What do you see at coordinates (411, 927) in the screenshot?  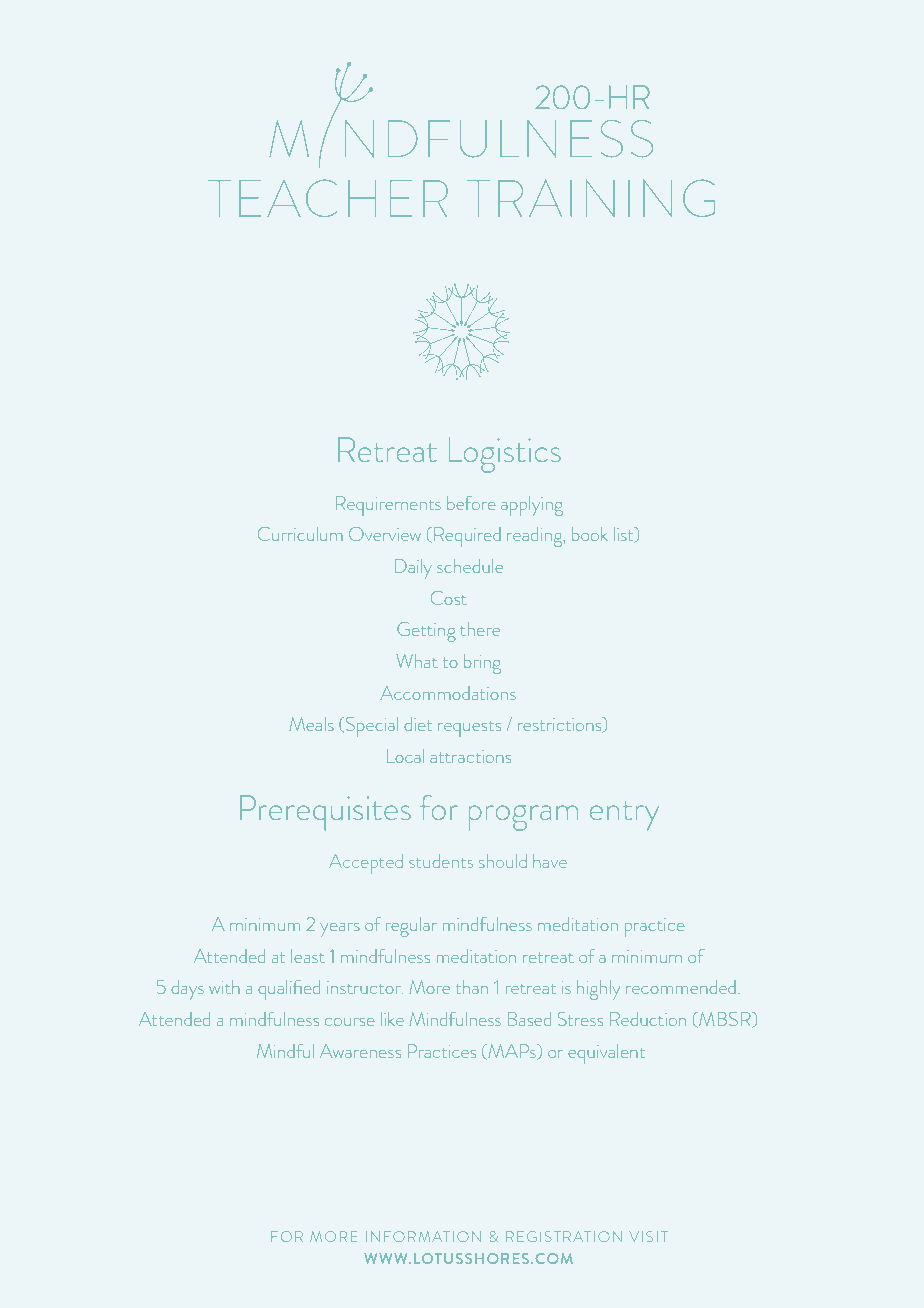 I see `regular` at bounding box center [411, 927].
